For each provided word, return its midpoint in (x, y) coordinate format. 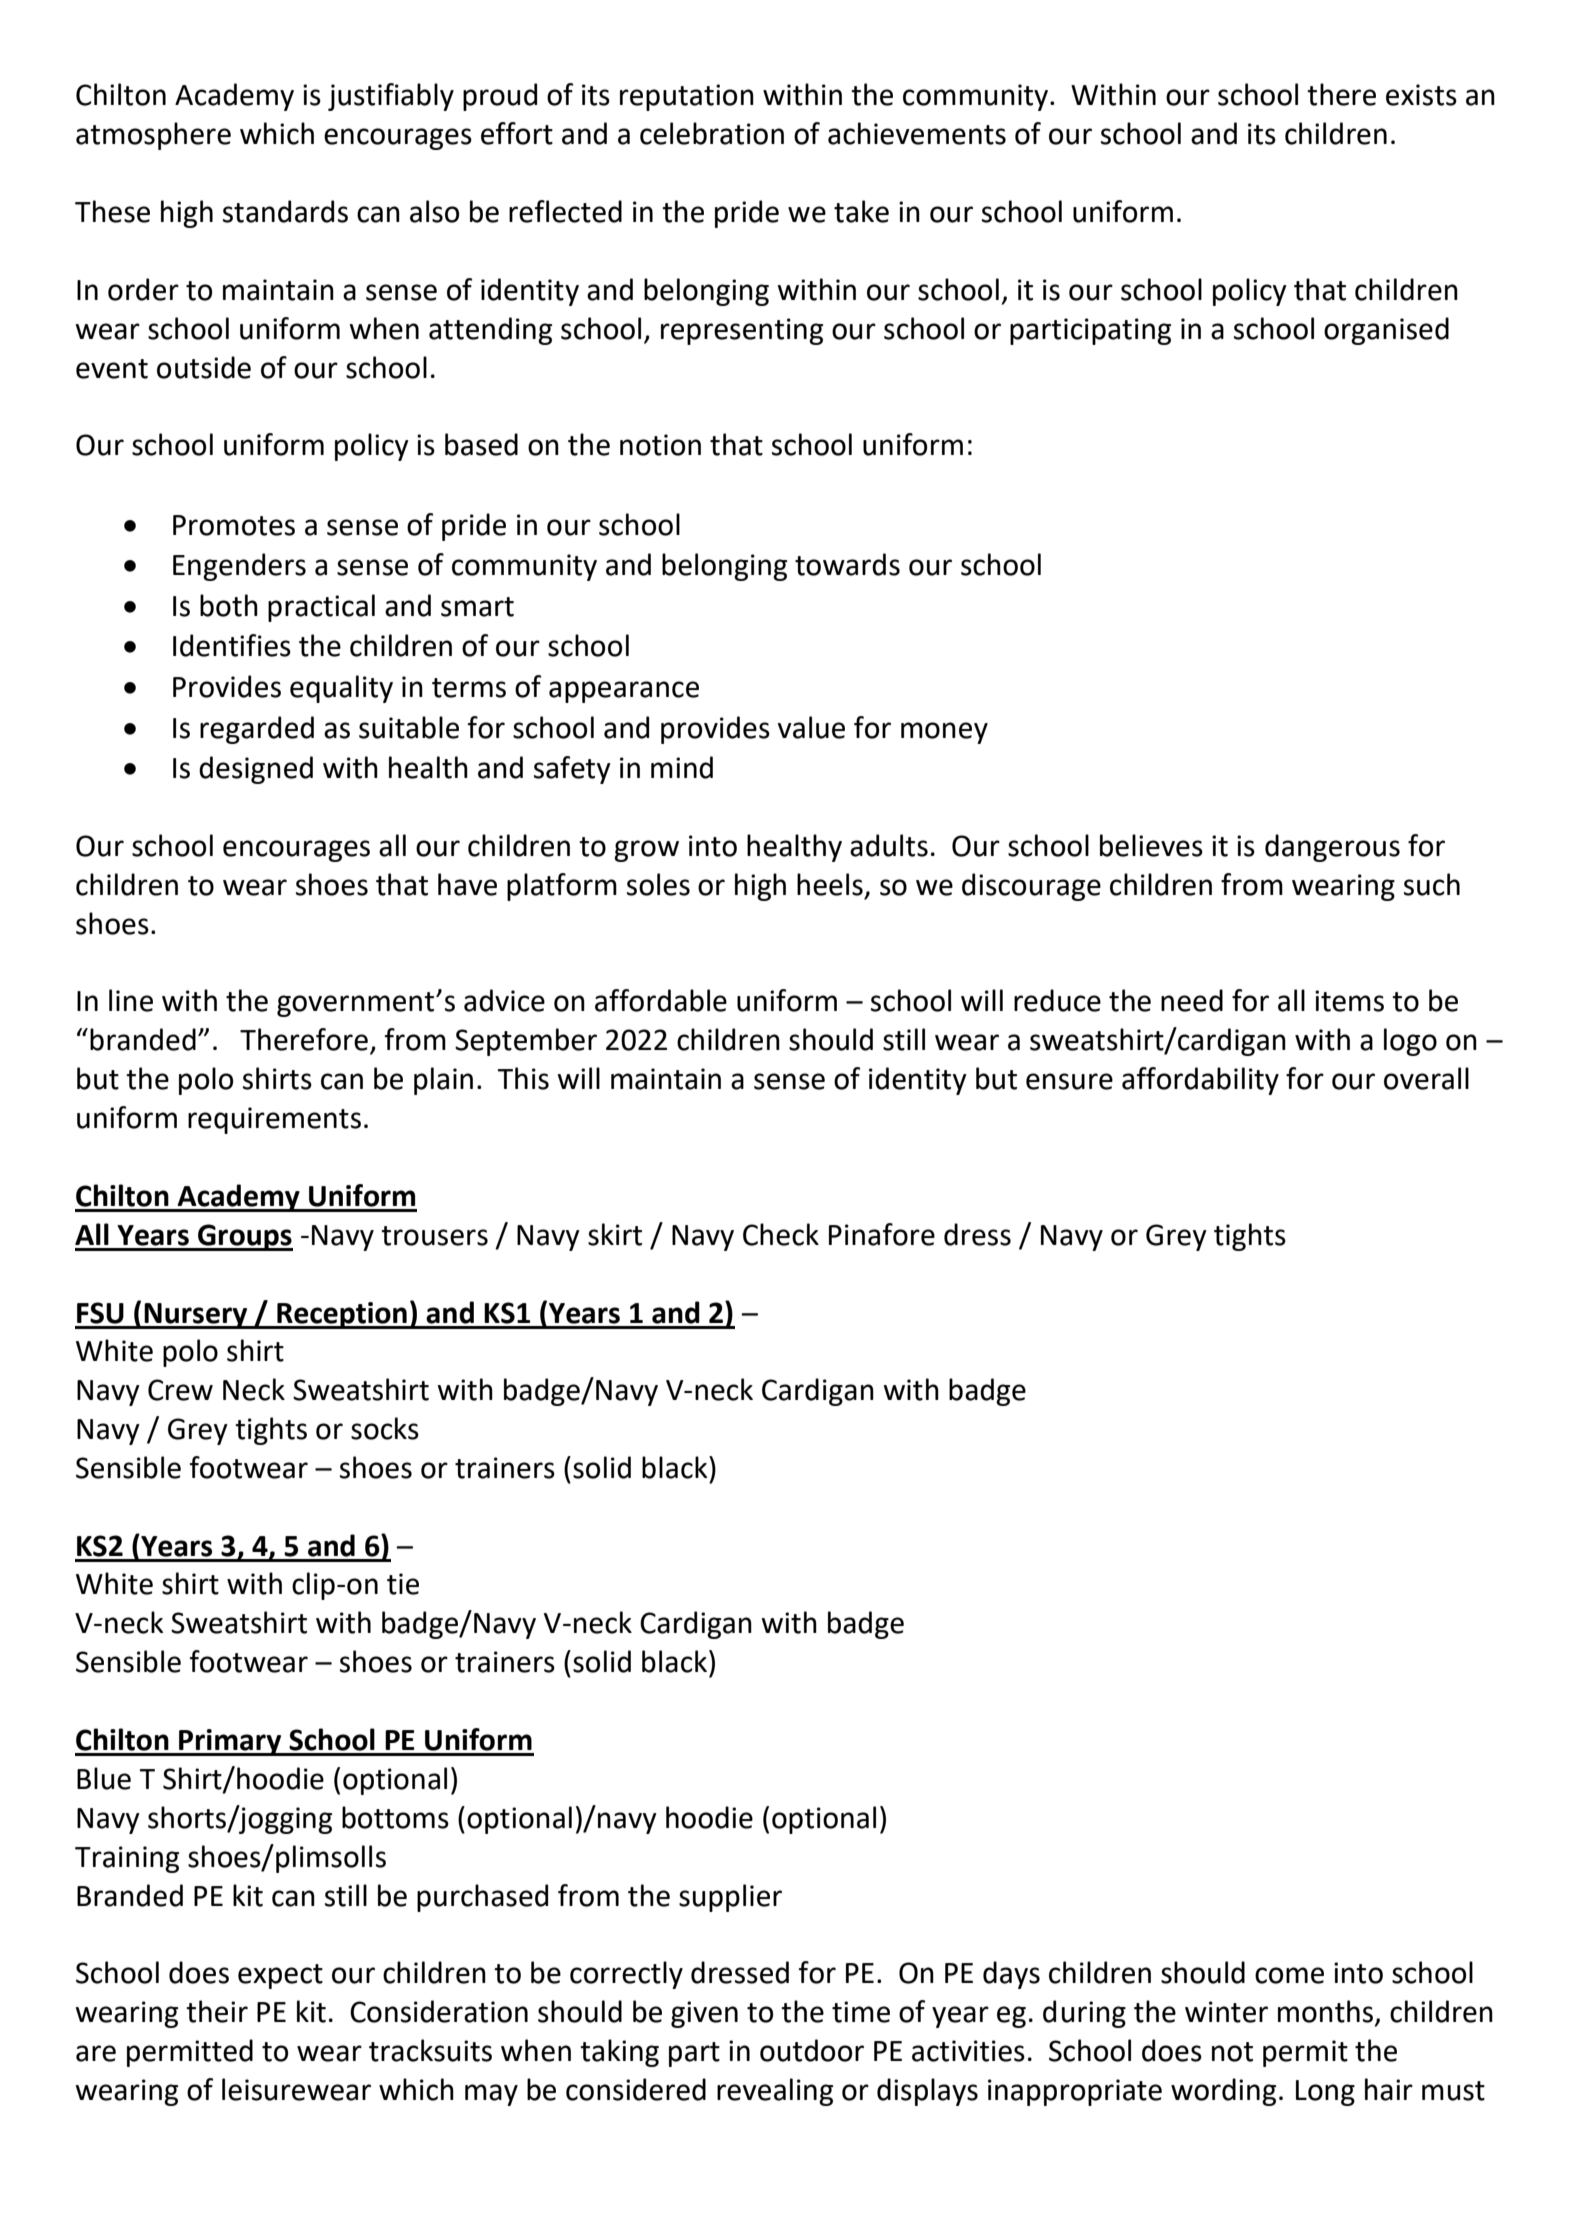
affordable (661, 1000)
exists (1421, 95)
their (217, 2011)
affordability (1200, 1081)
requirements (274, 1120)
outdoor (812, 2050)
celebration (712, 133)
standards (285, 211)
